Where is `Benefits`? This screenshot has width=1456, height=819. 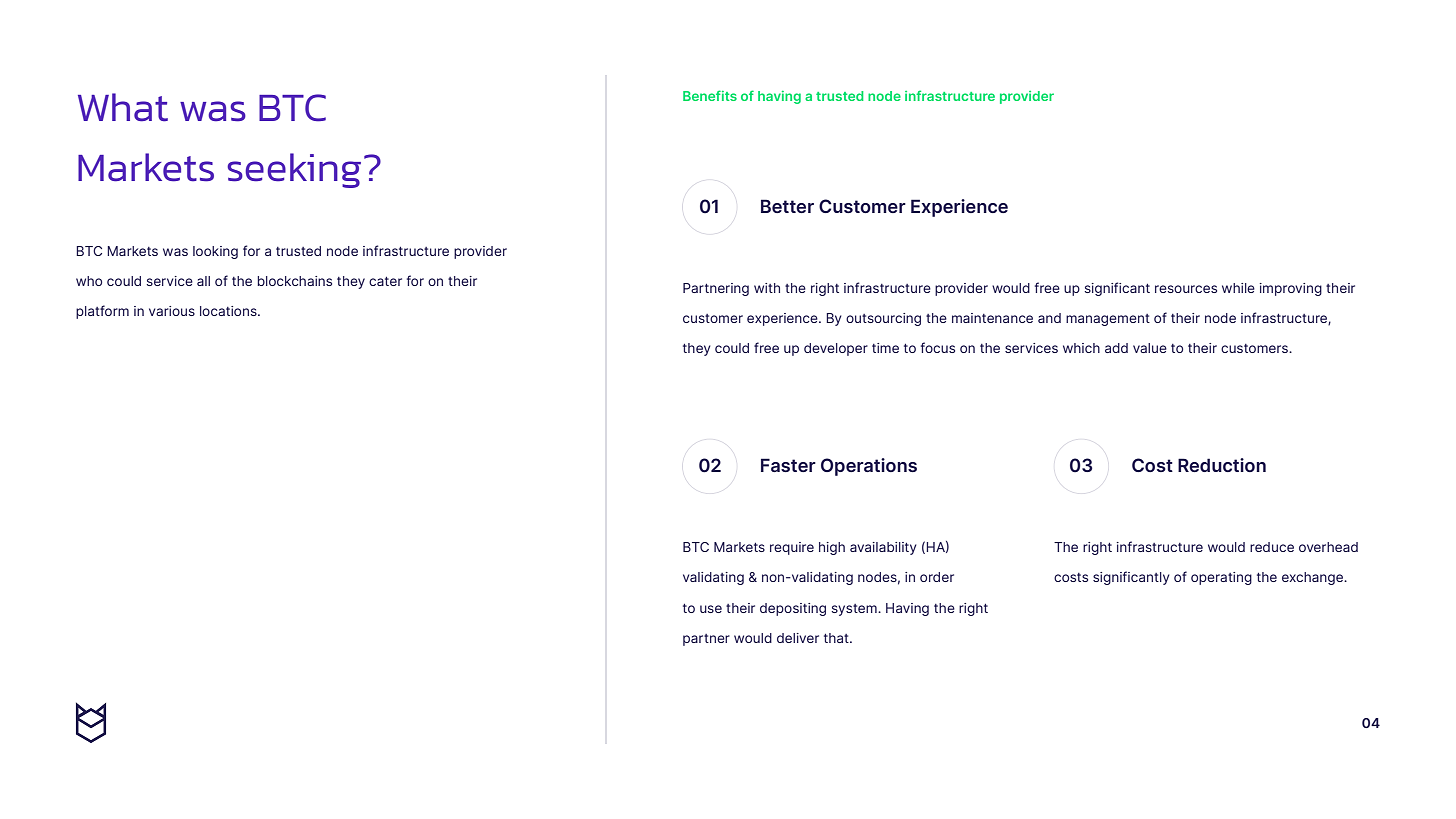 Benefits is located at coordinates (710, 95).
